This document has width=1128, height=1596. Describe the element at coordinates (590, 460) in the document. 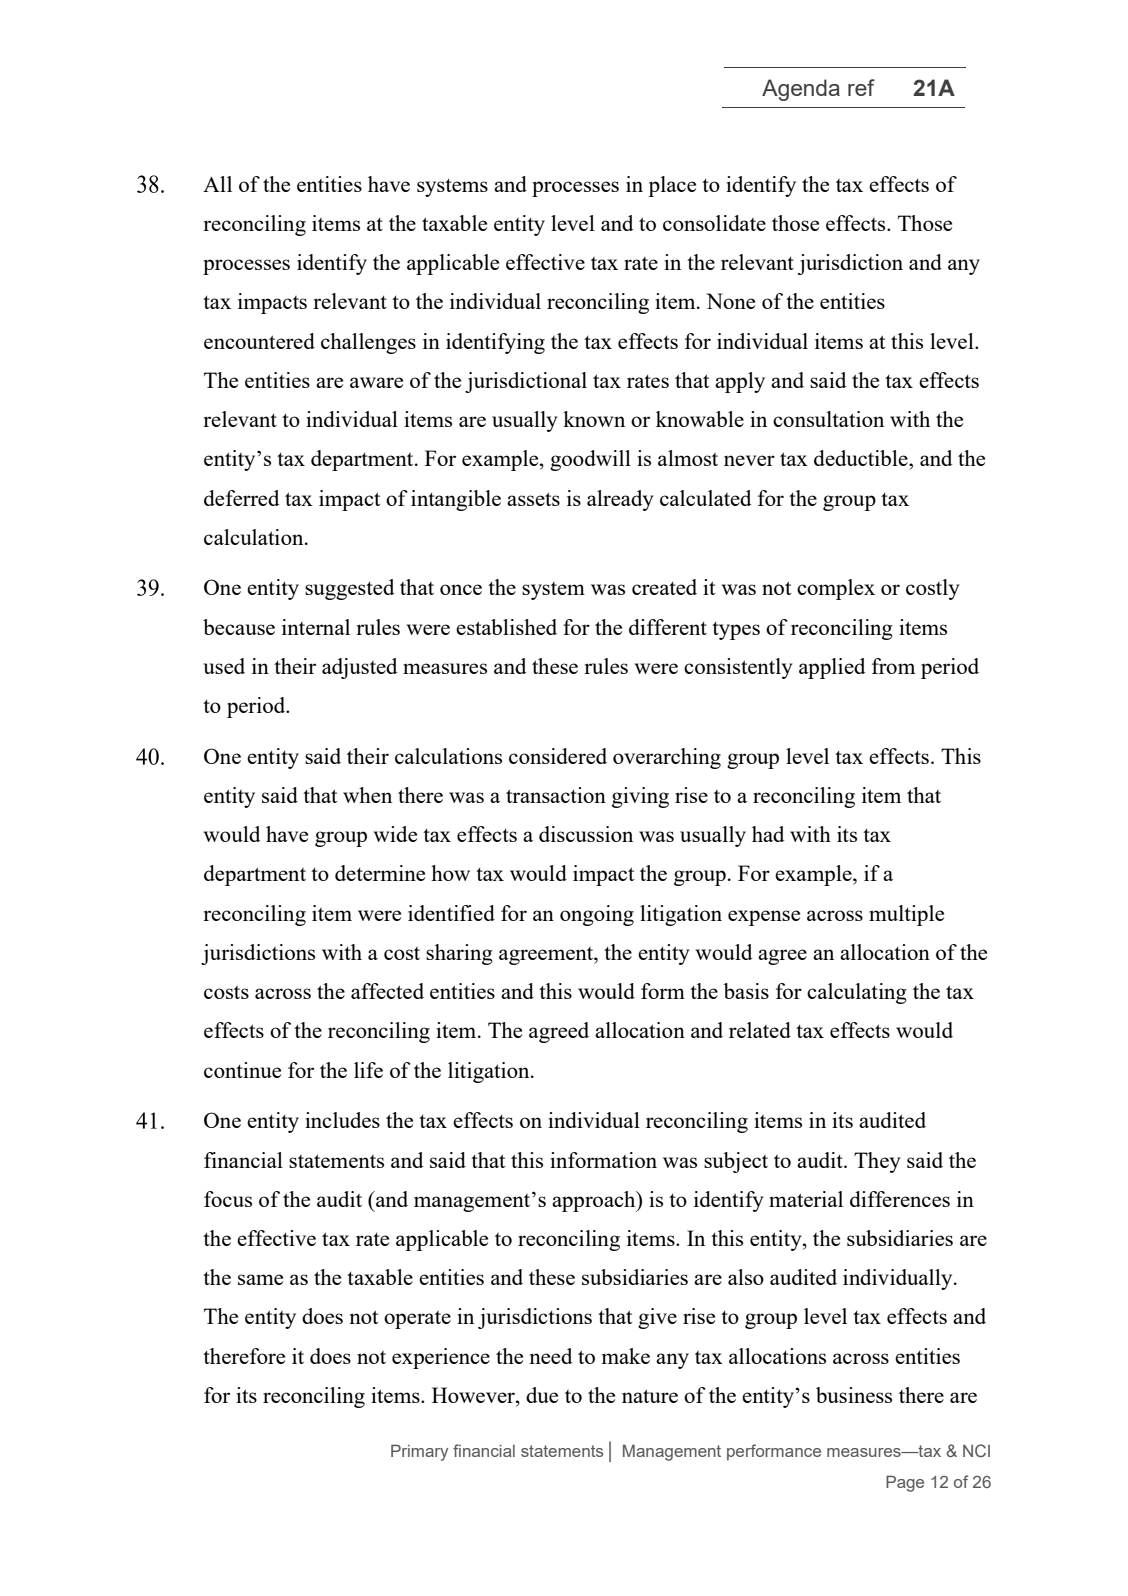

I see `goodwill` at that location.
